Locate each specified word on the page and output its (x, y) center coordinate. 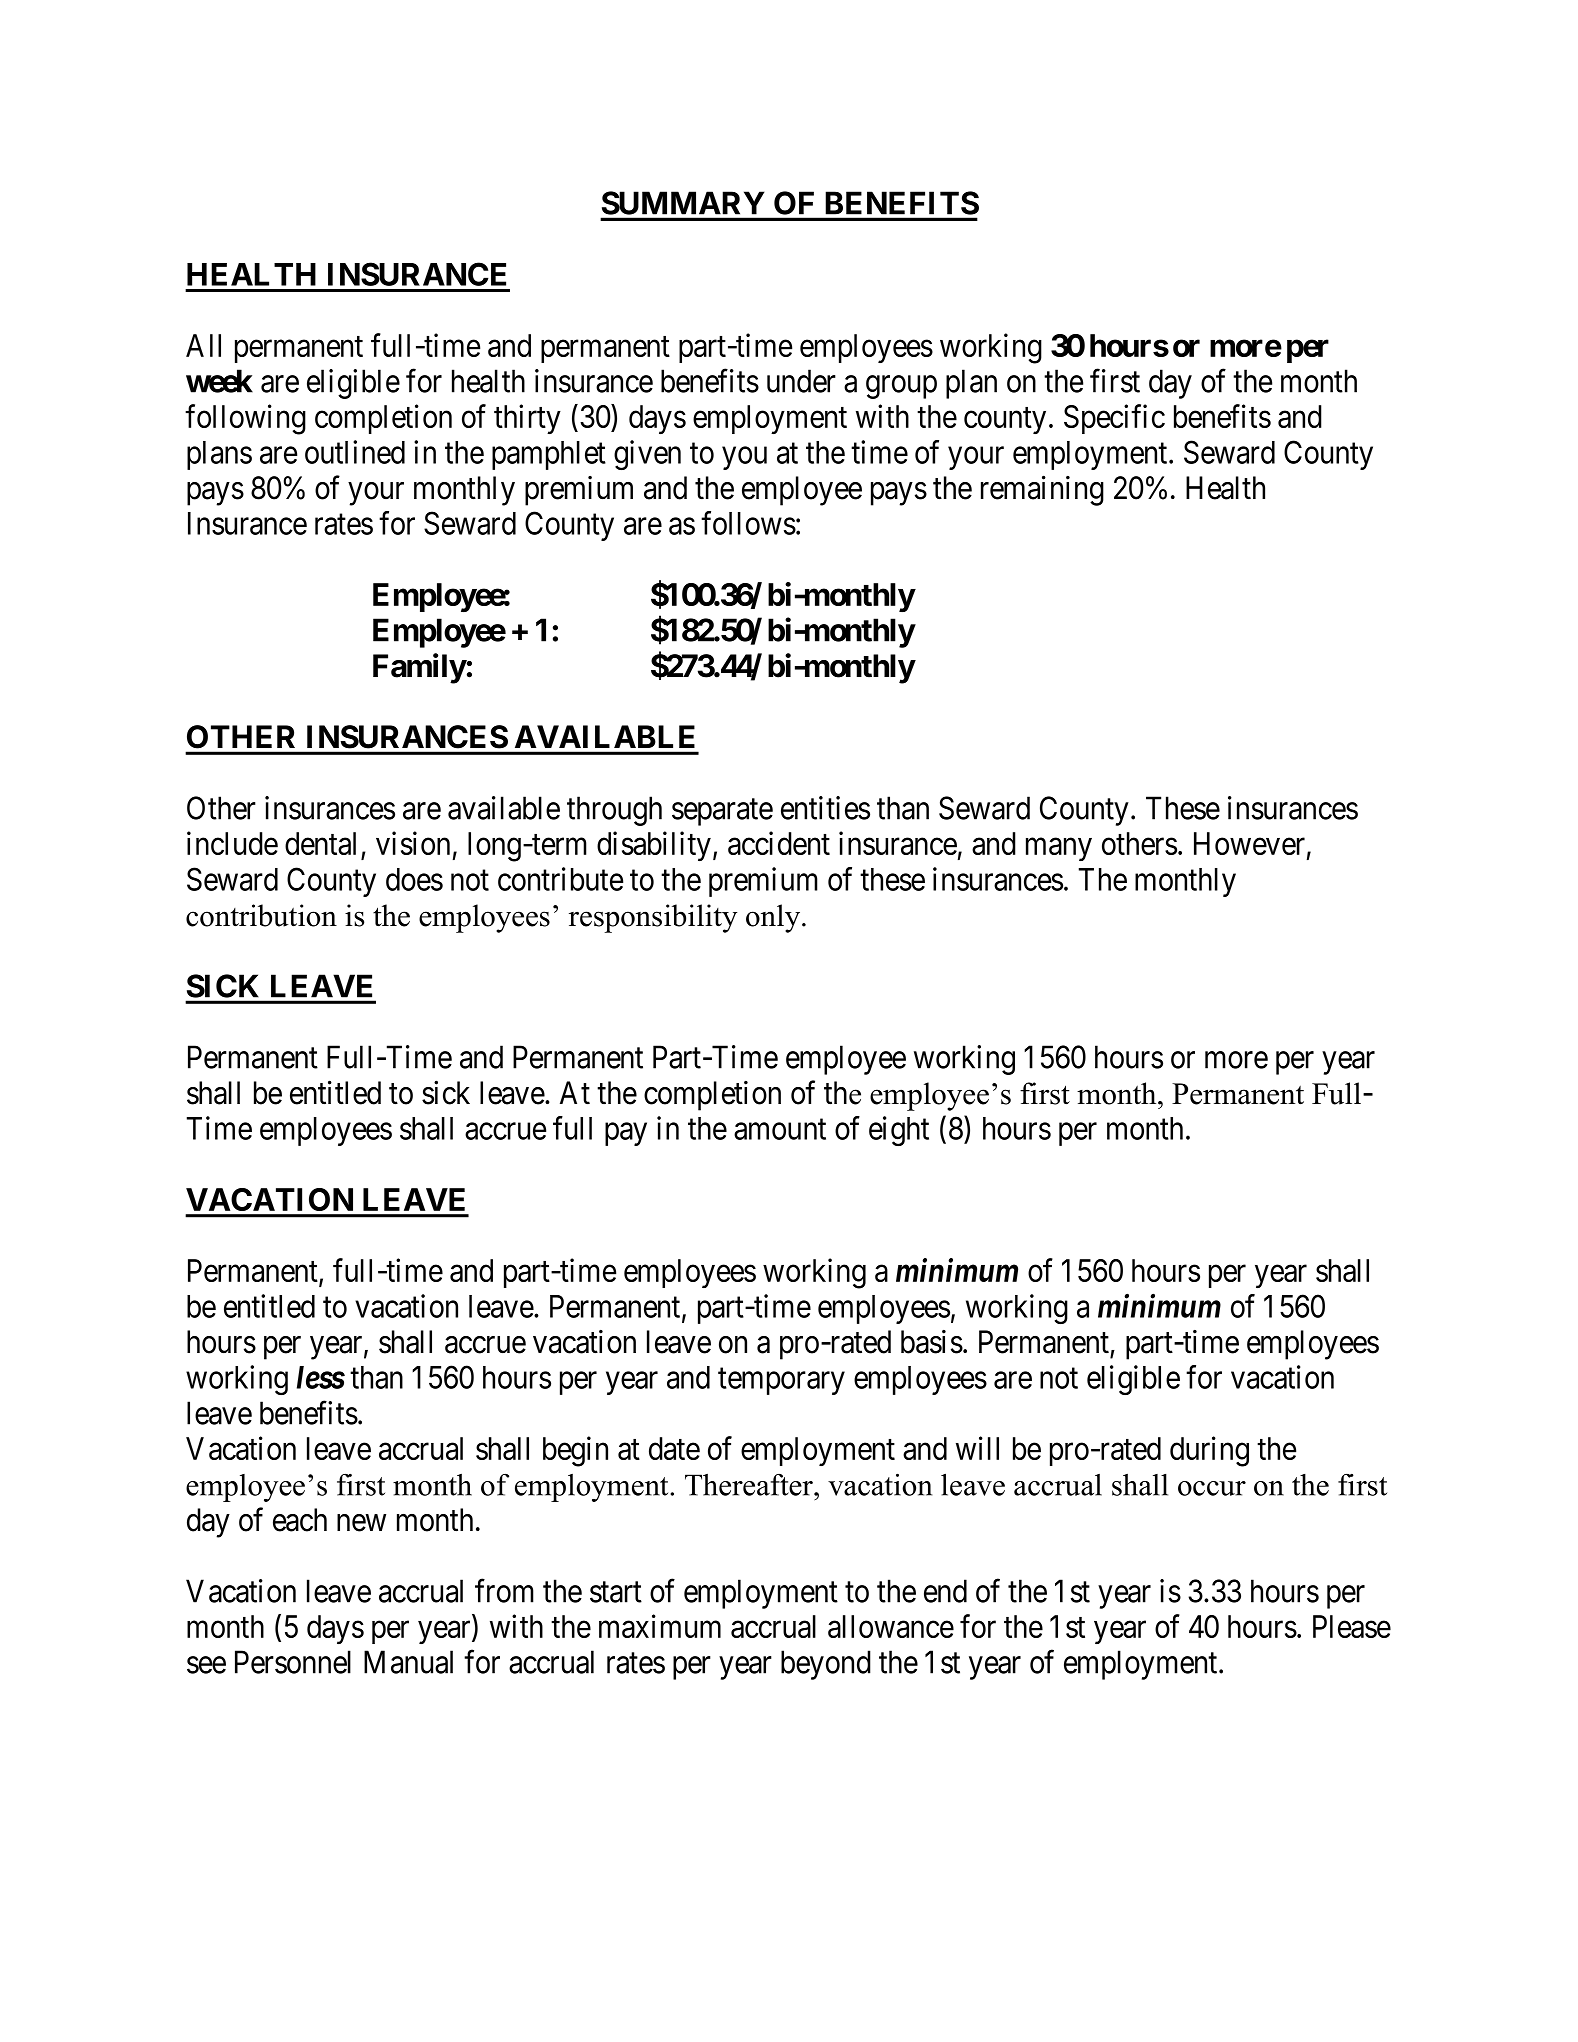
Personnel (293, 1662)
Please (1352, 1626)
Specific (1114, 419)
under (801, 381)
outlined (355, 452)
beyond (826, 1665)
